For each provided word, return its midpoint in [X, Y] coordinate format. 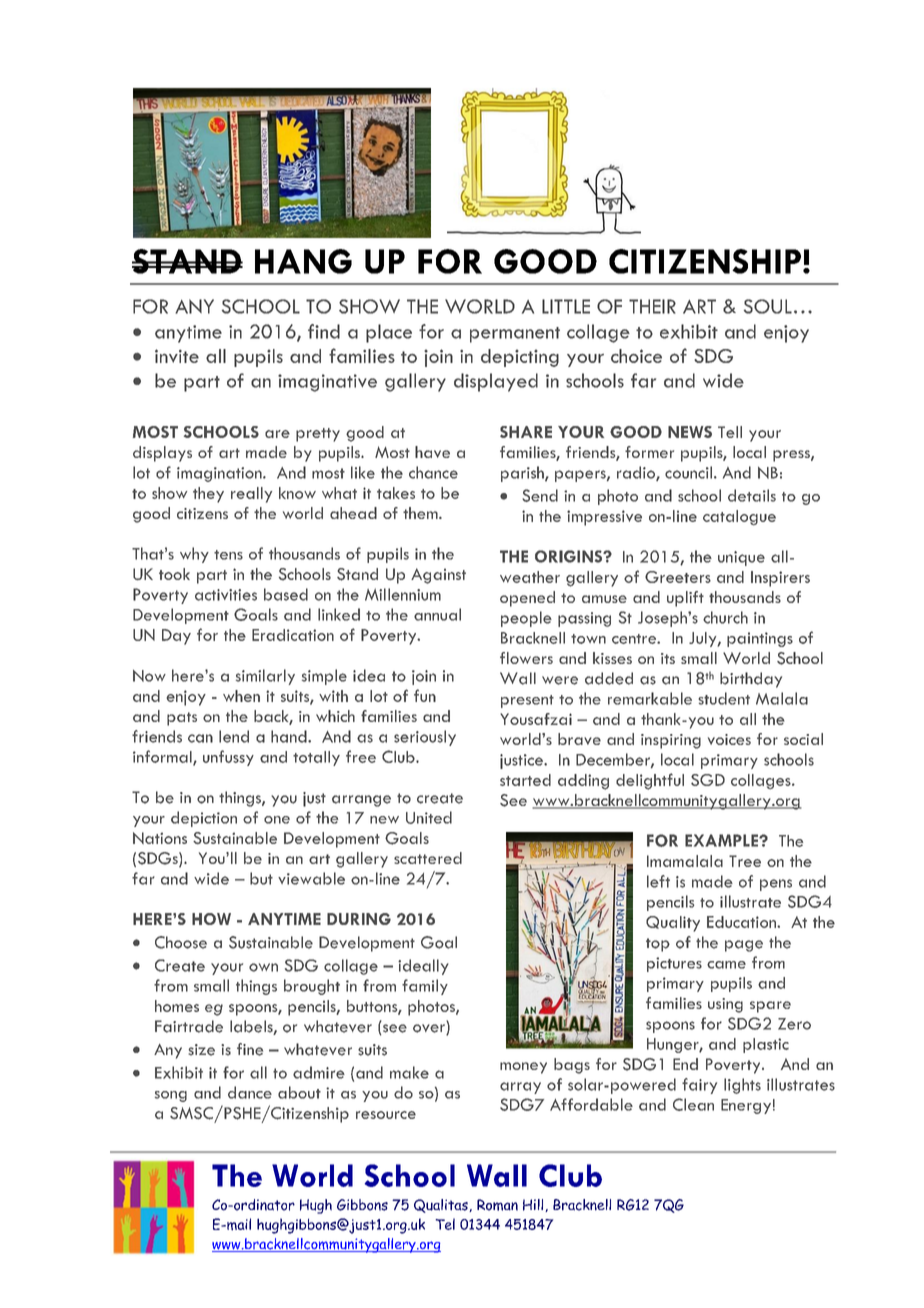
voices [729, 739]
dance [250, 1092]
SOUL [768, 306]
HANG [303, 261]
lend [234, 736]
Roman [497, 1205]
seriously [425, 738]
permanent [515, 335]
